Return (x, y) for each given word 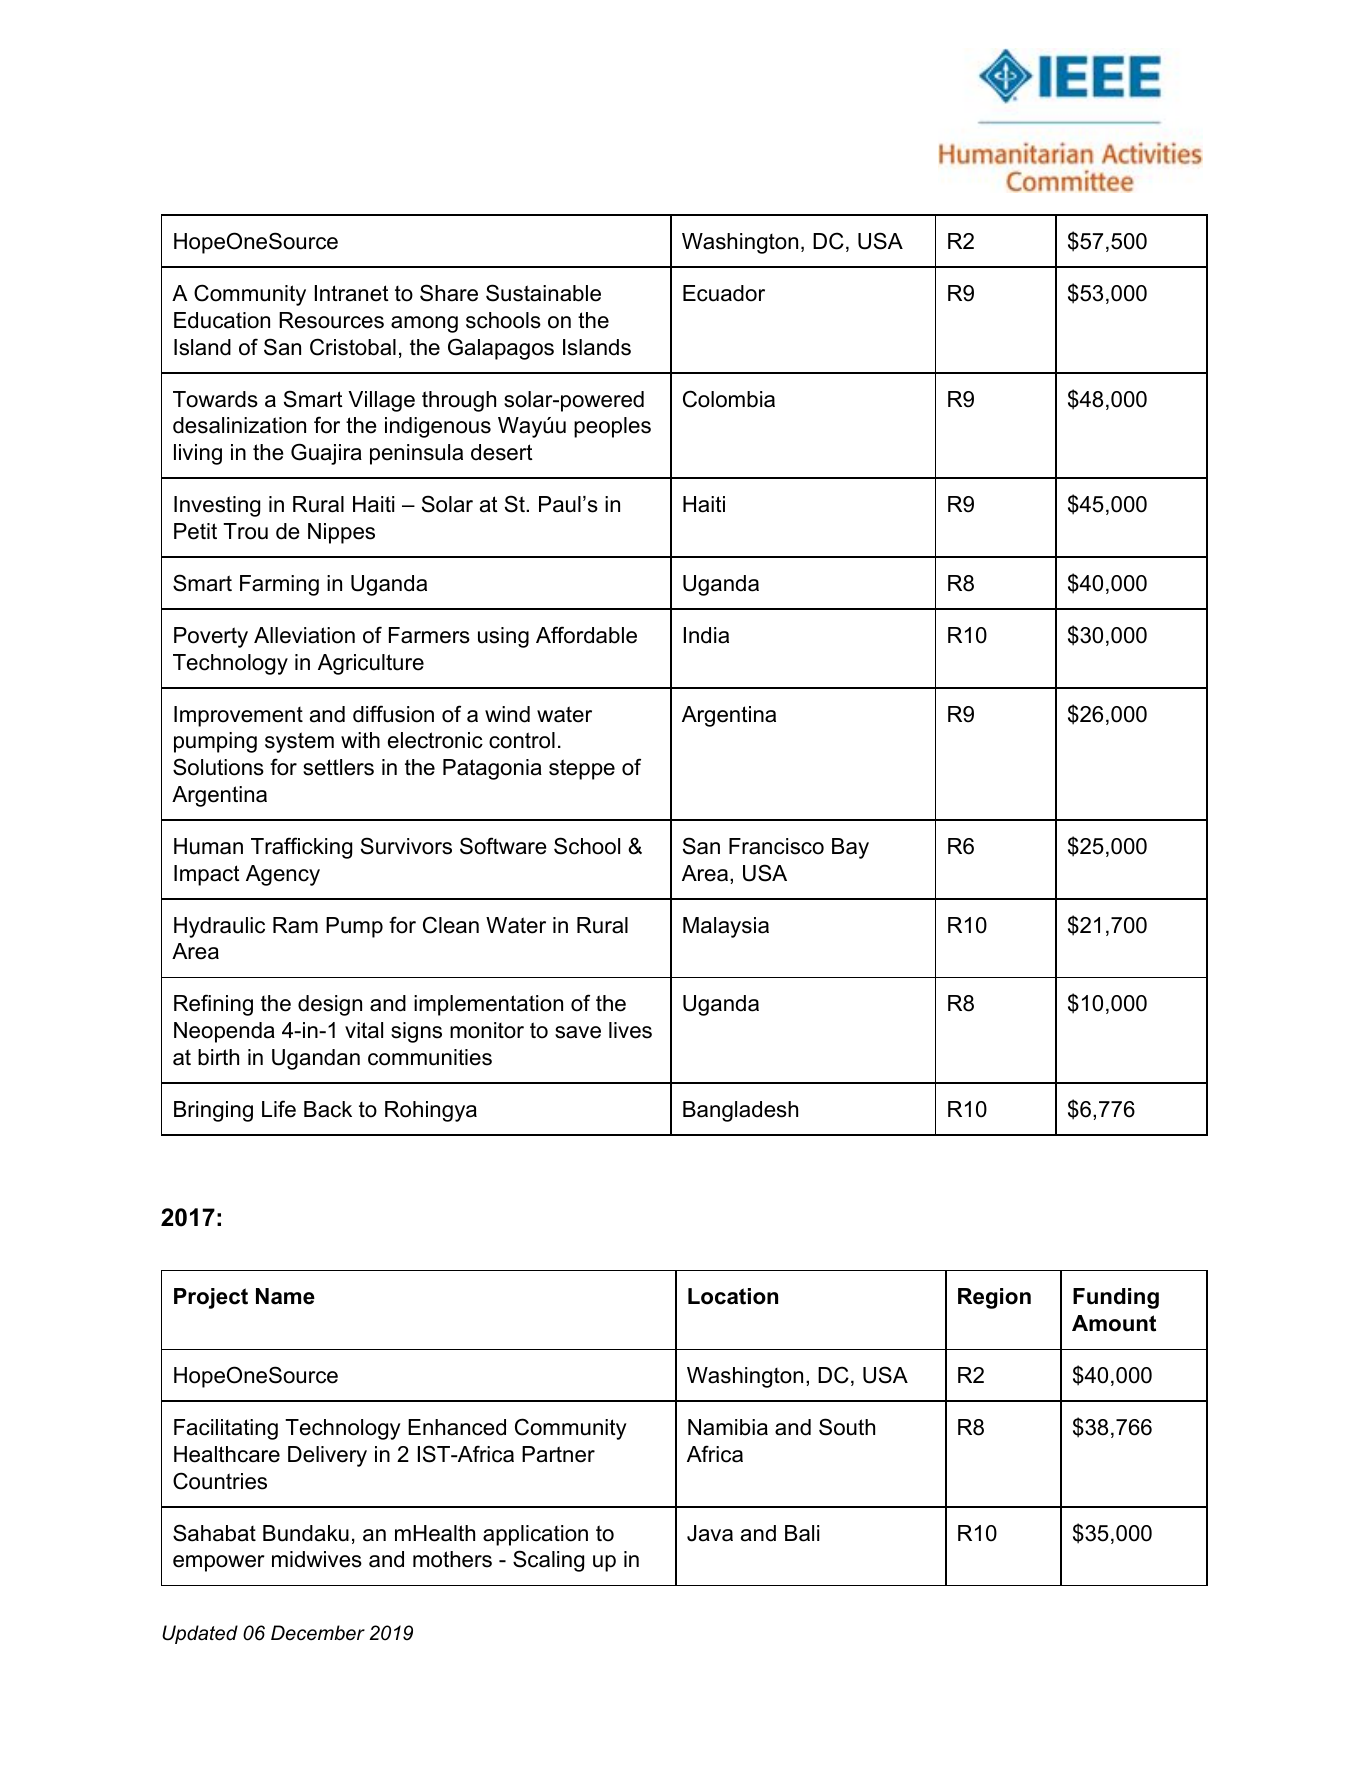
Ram (295, 925)
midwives (317, 1559)
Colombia (729, 399)
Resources (331, 320)
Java (710, 1533)
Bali (802, 1533)
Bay (850, 848)
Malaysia (726, 927)
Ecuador (724, 293)
